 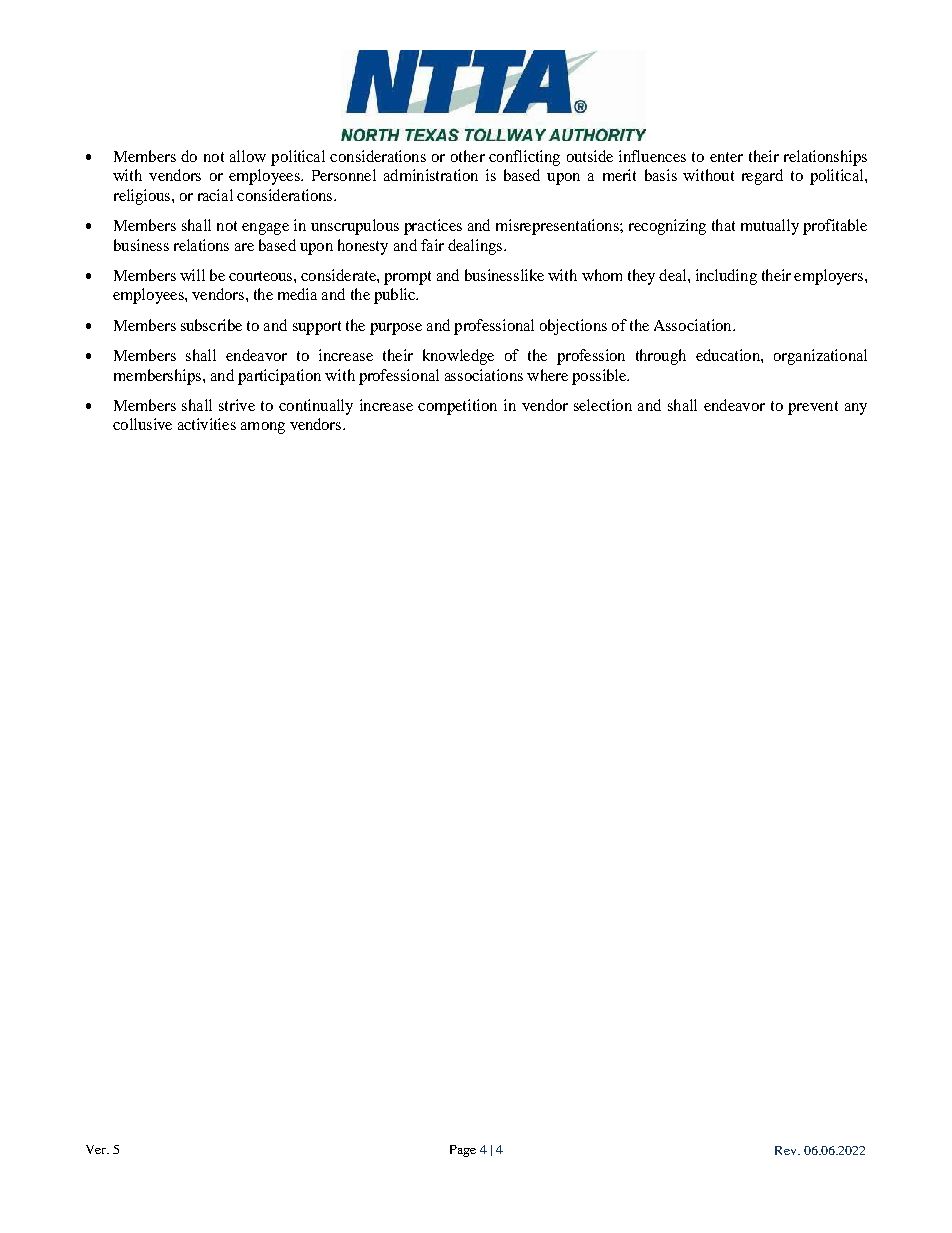 What do you see at coordinates (215, 195) in the screenshot?
I see `racial` at bounding box center [215, 195].
